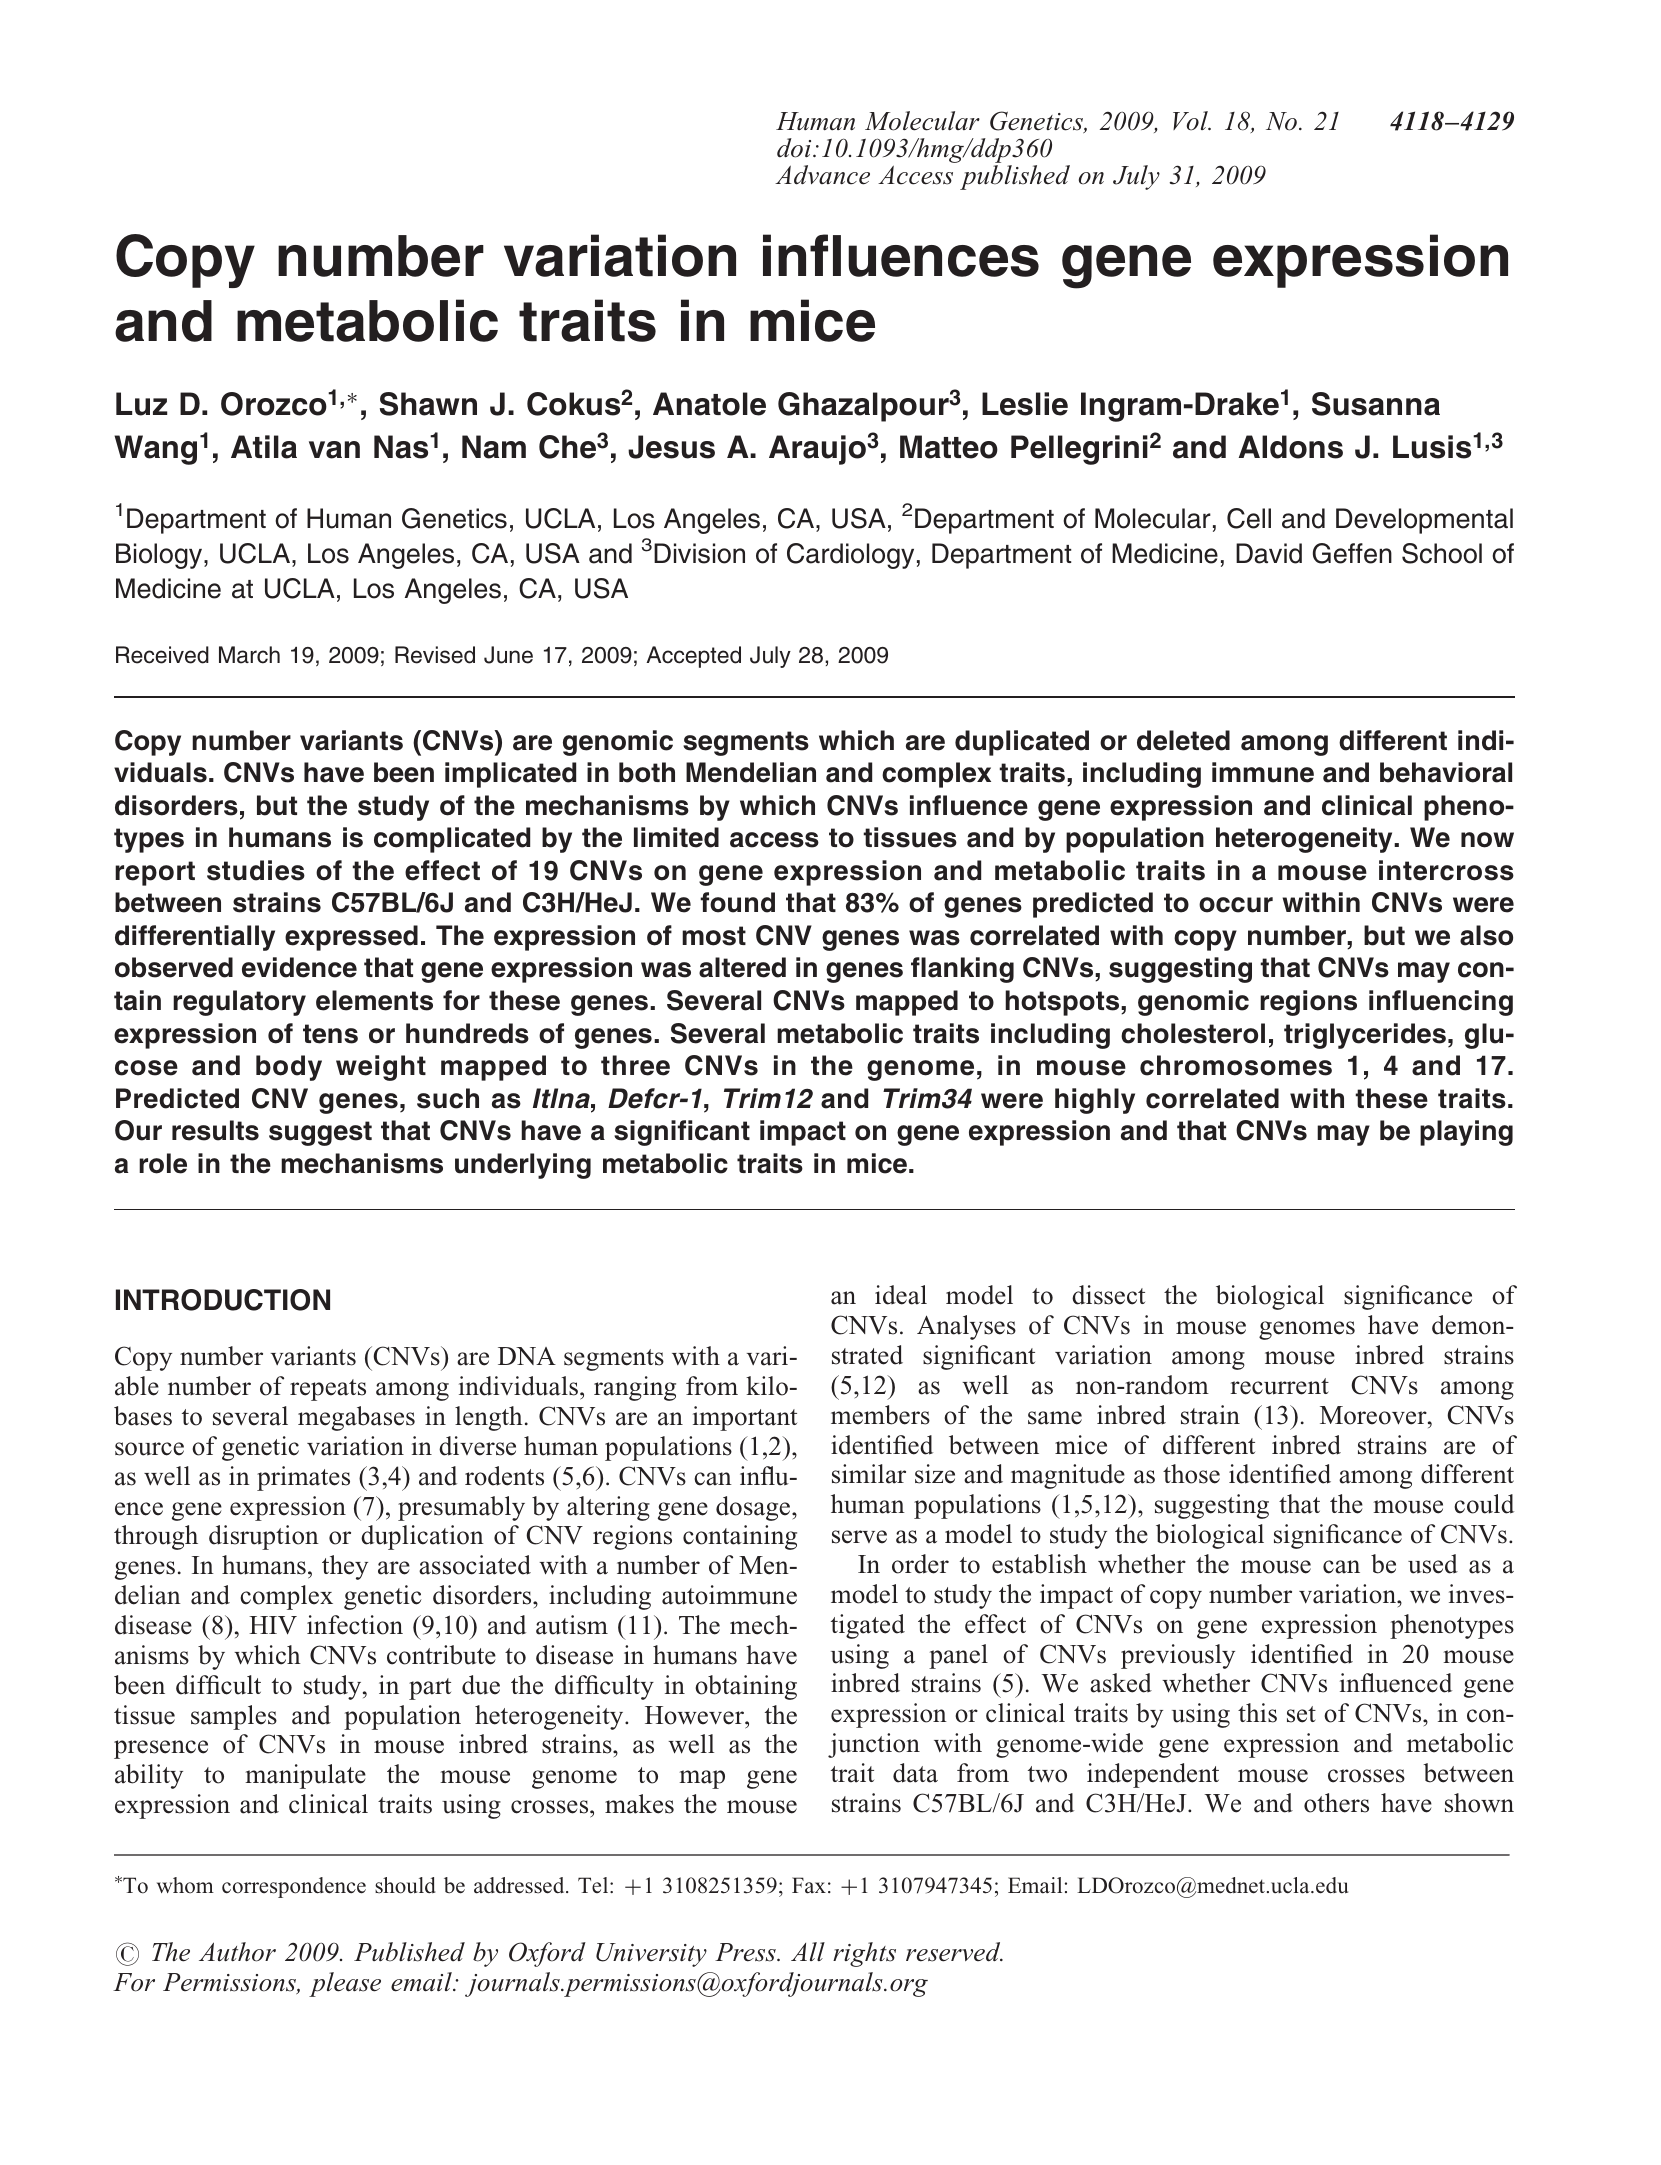 The height and width of the screenshot is (2165, 1661). What do you see at coordinates (237, 1952) in the screenshot?
I see `Author` at bounding box center [237, 1952].
